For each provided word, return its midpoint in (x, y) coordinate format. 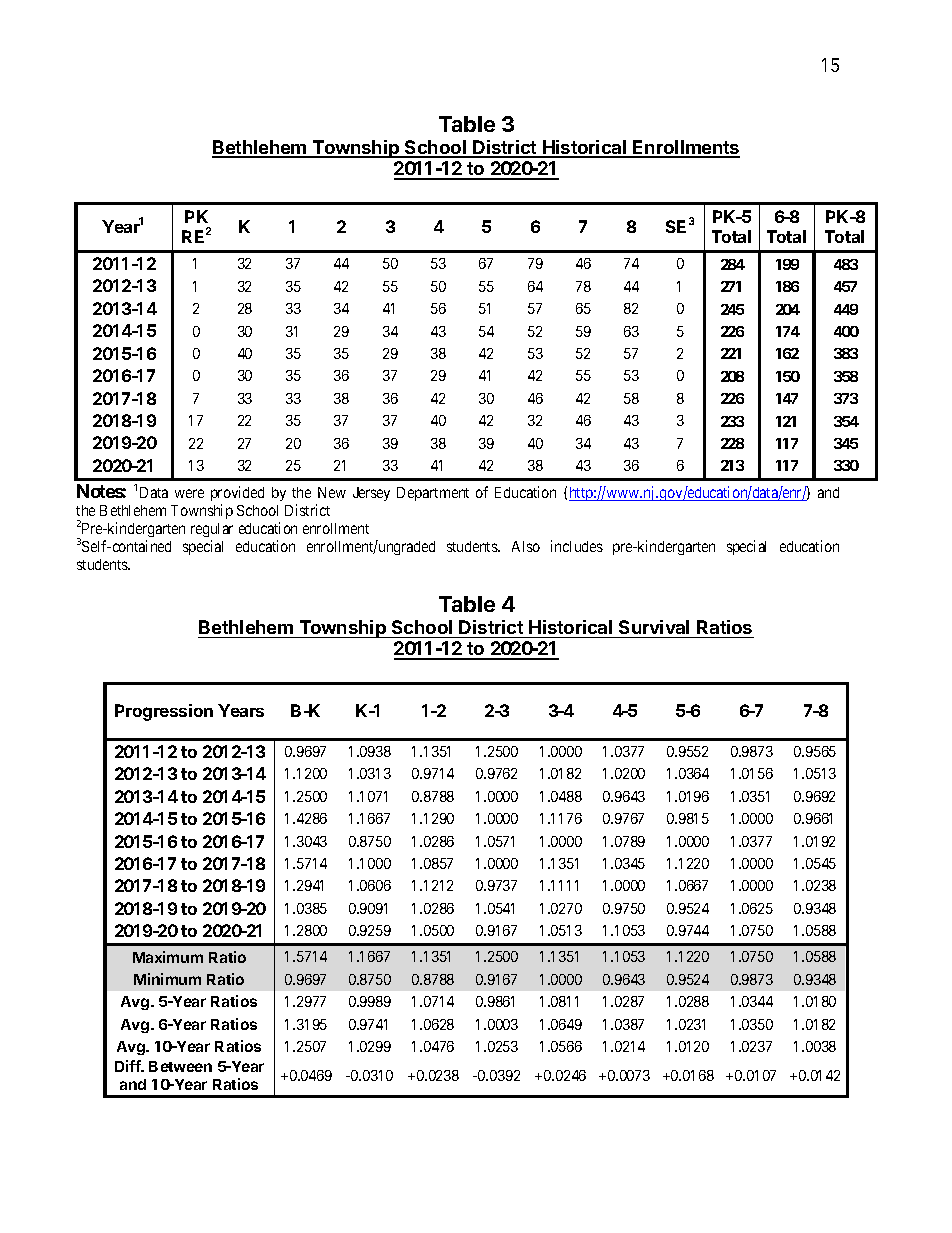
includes (577, 546)
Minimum (167, 979)
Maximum (168, 957)
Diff (129, 1066)
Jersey (371, 494)
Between (180, 1066)
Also (526, 546)
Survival (654, 627)
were (189, 493)
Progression (164, 712)
